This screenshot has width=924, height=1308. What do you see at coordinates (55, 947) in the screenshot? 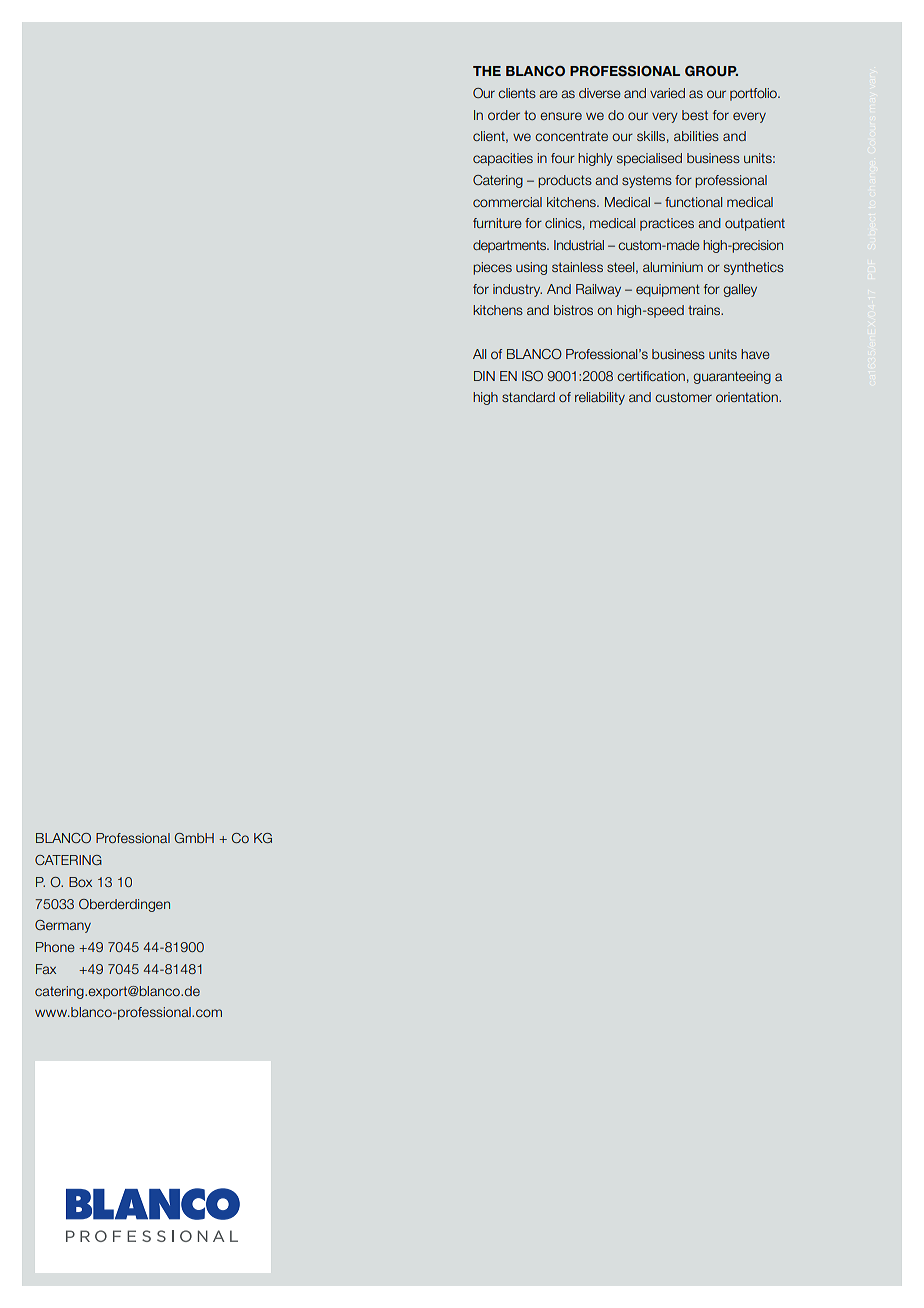
I see `Phone` at bounding box center [55, 947].
